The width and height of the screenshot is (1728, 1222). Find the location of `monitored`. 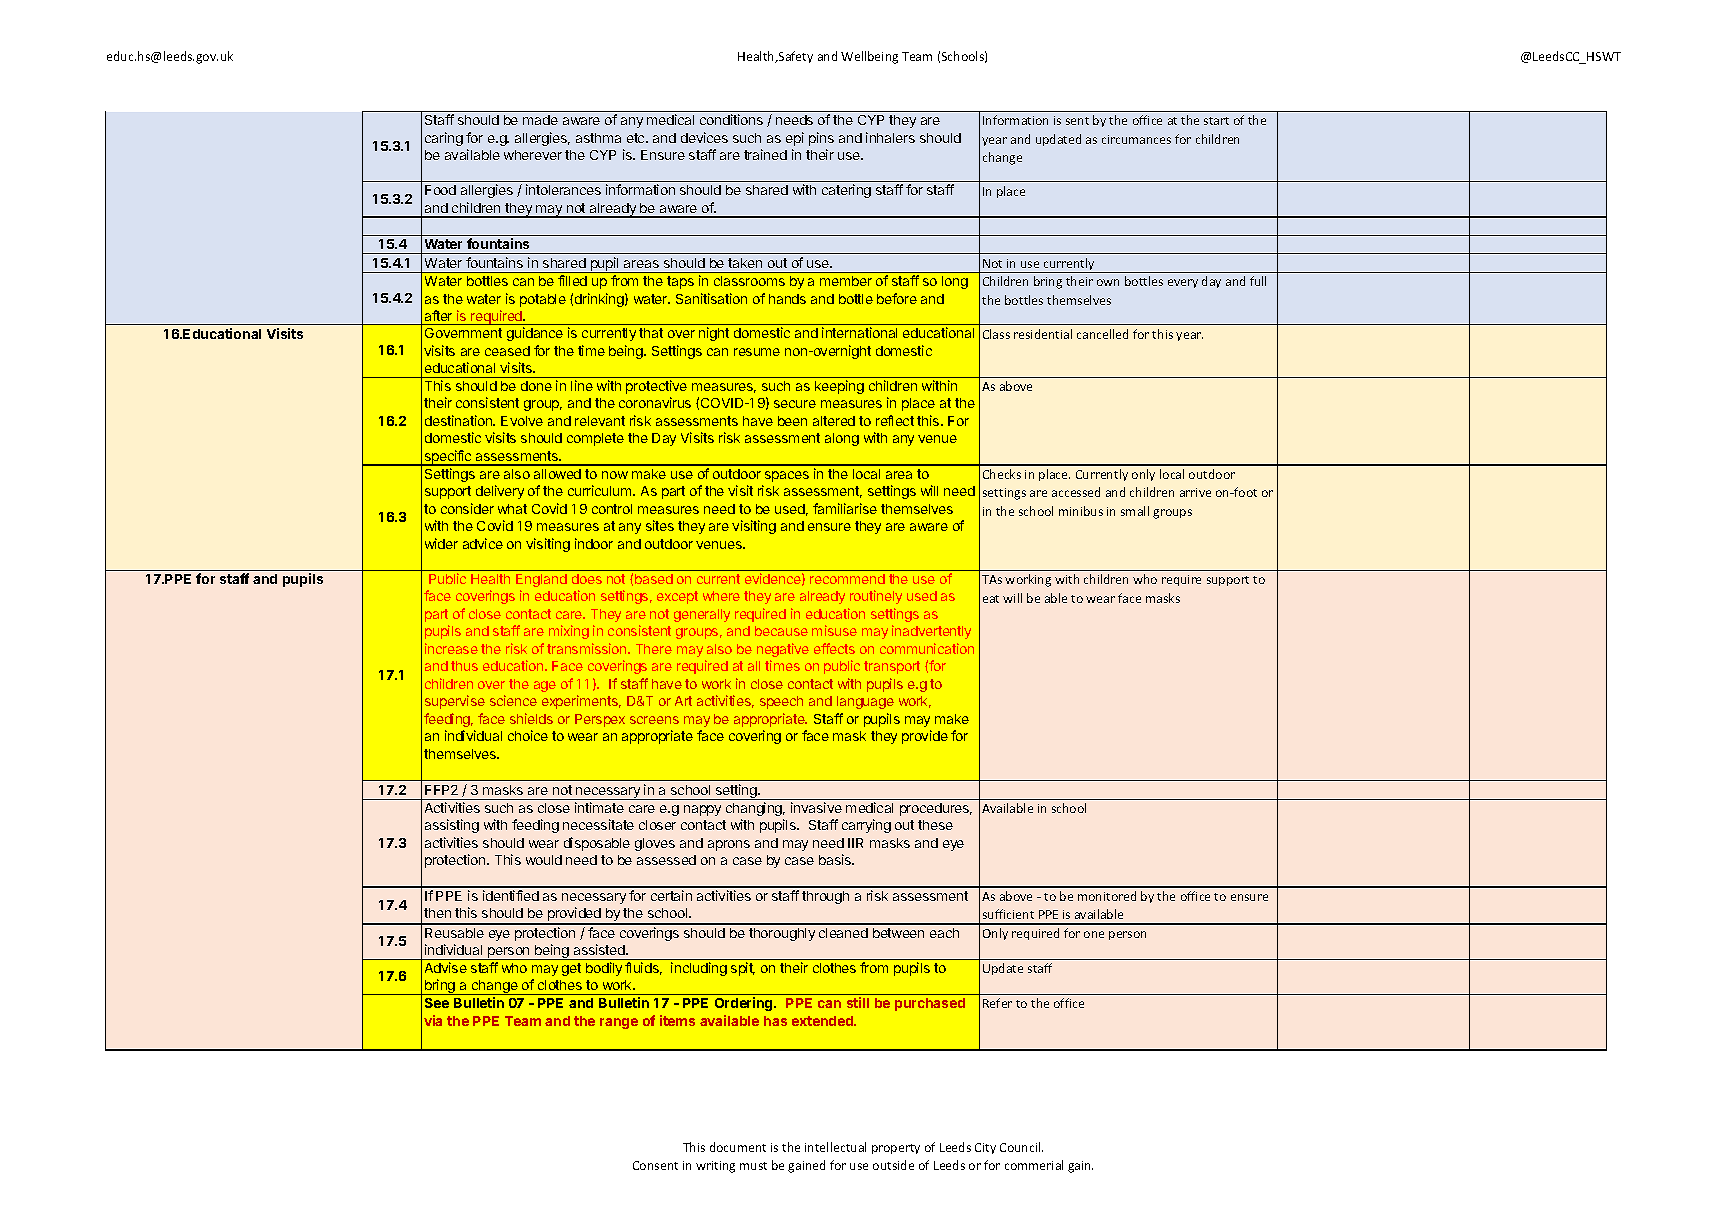

monitored is located at coordinates (1107, 896).
